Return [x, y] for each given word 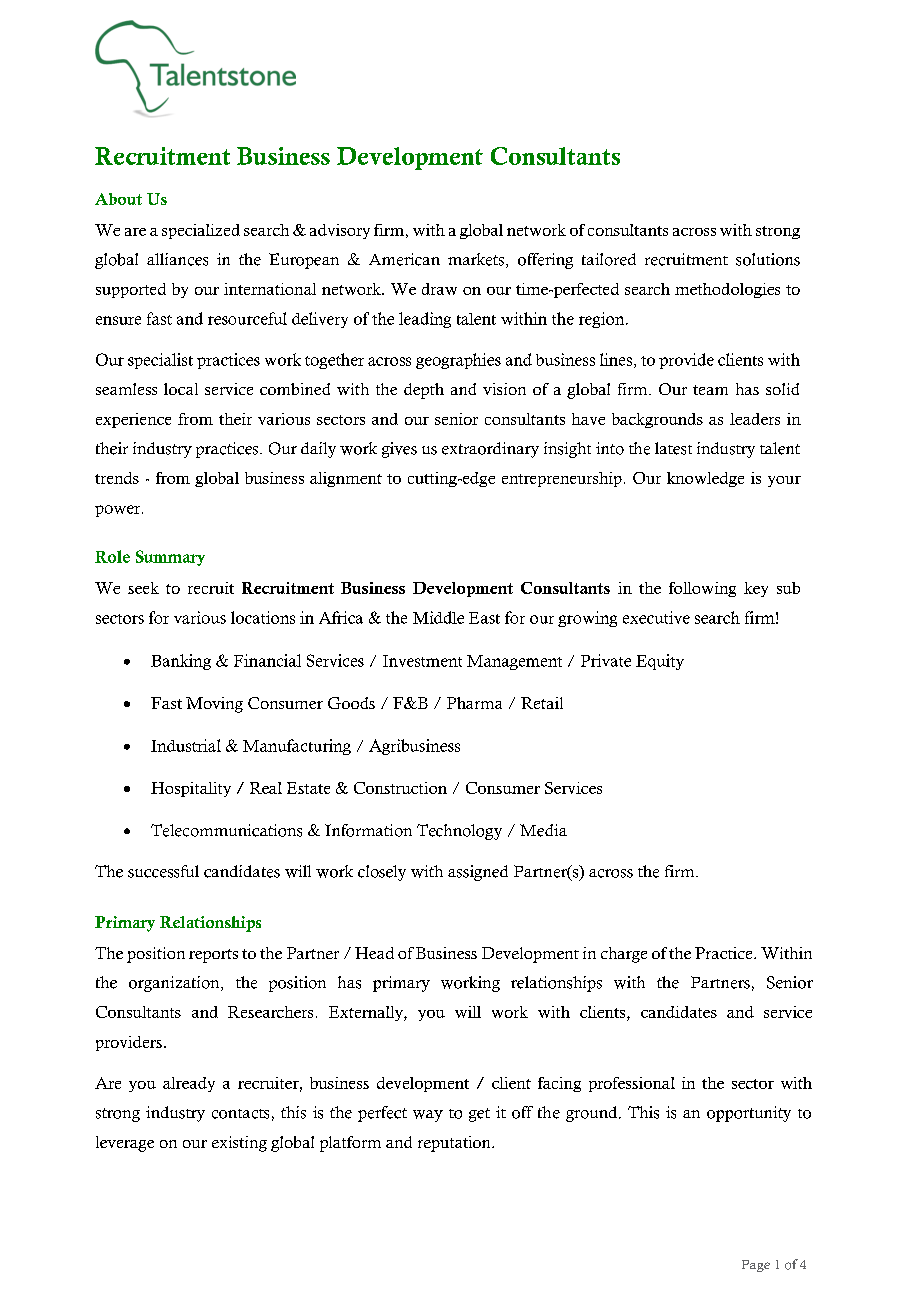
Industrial [186, 745]
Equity [660, 662]
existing [239, 1144]
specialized [201, 231]
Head [374, 953]
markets [477, 260]
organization [175, 984]
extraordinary [490, 450]
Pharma [474, 703]
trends [117, 478]
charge [624, 955]
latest [673, 448]
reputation [455, 1144]
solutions [768, 259]
